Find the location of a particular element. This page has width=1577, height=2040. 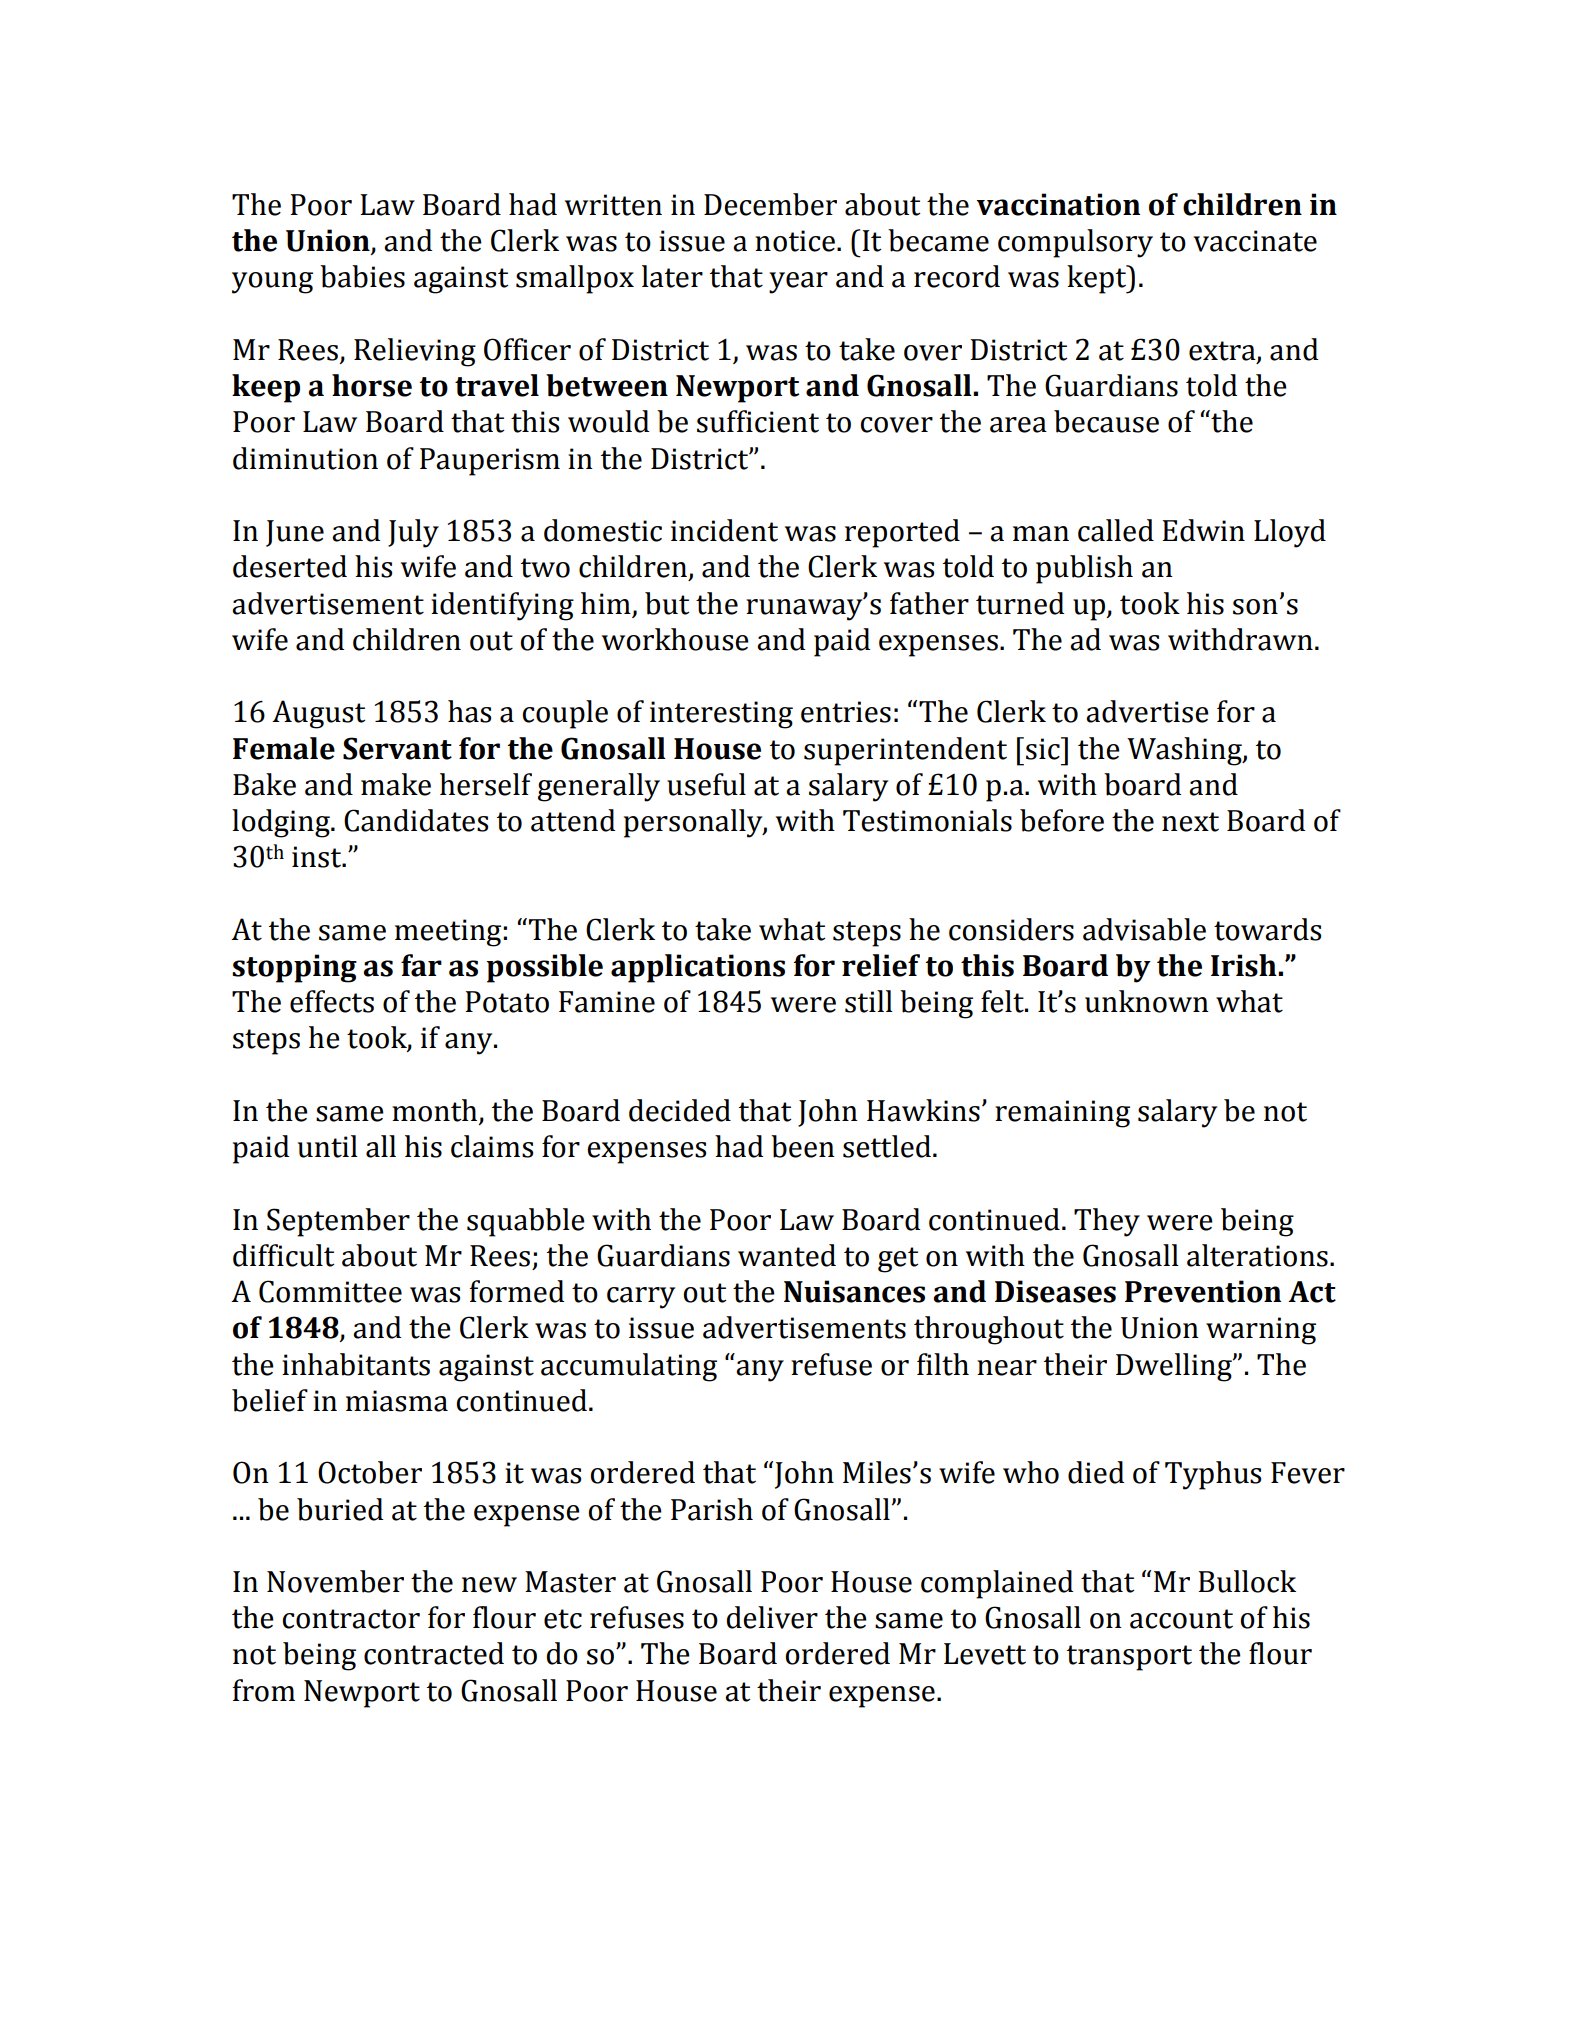

applications is located at coordinates (698, 968).
